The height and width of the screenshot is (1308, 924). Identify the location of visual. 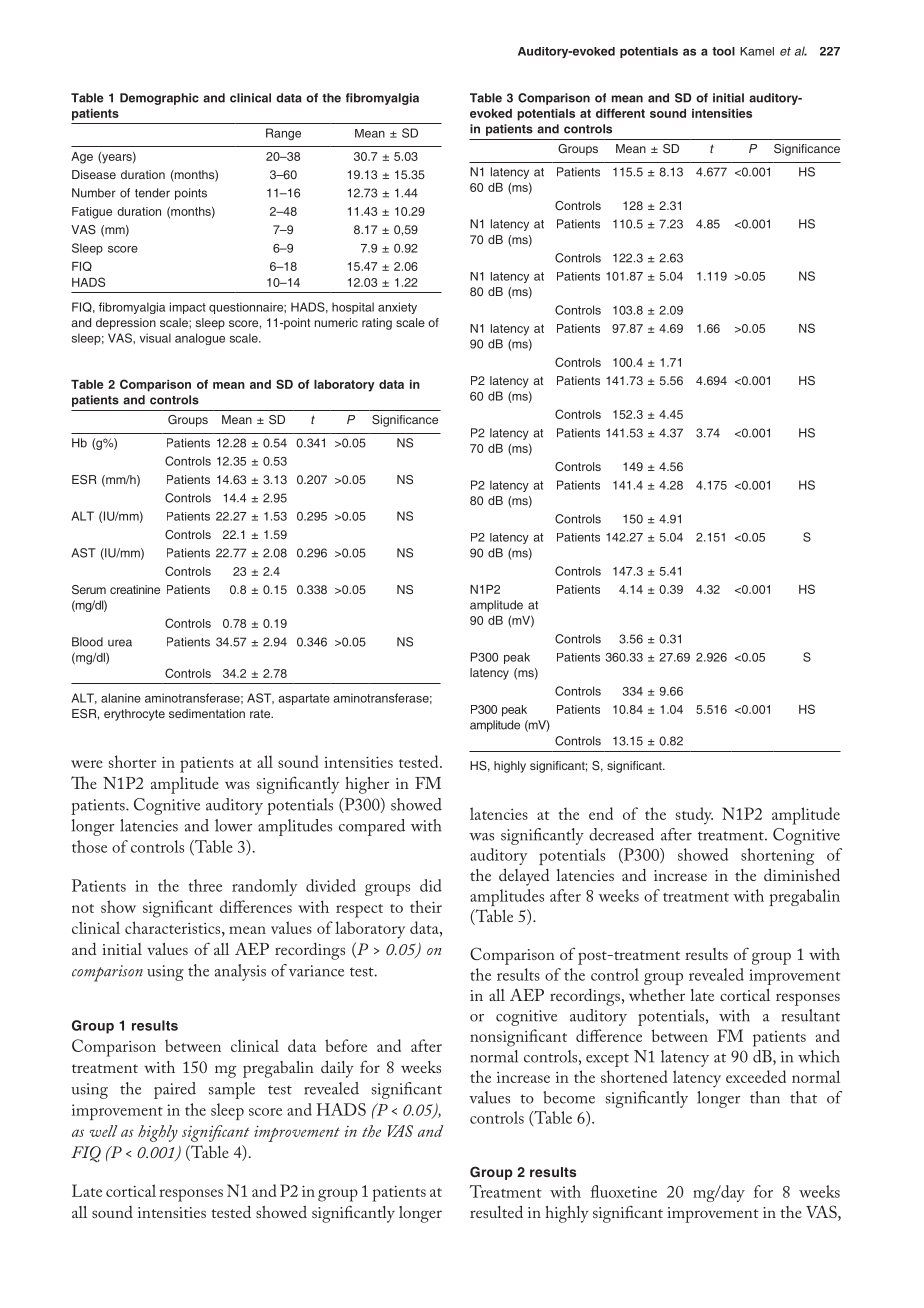
(155, 338).
